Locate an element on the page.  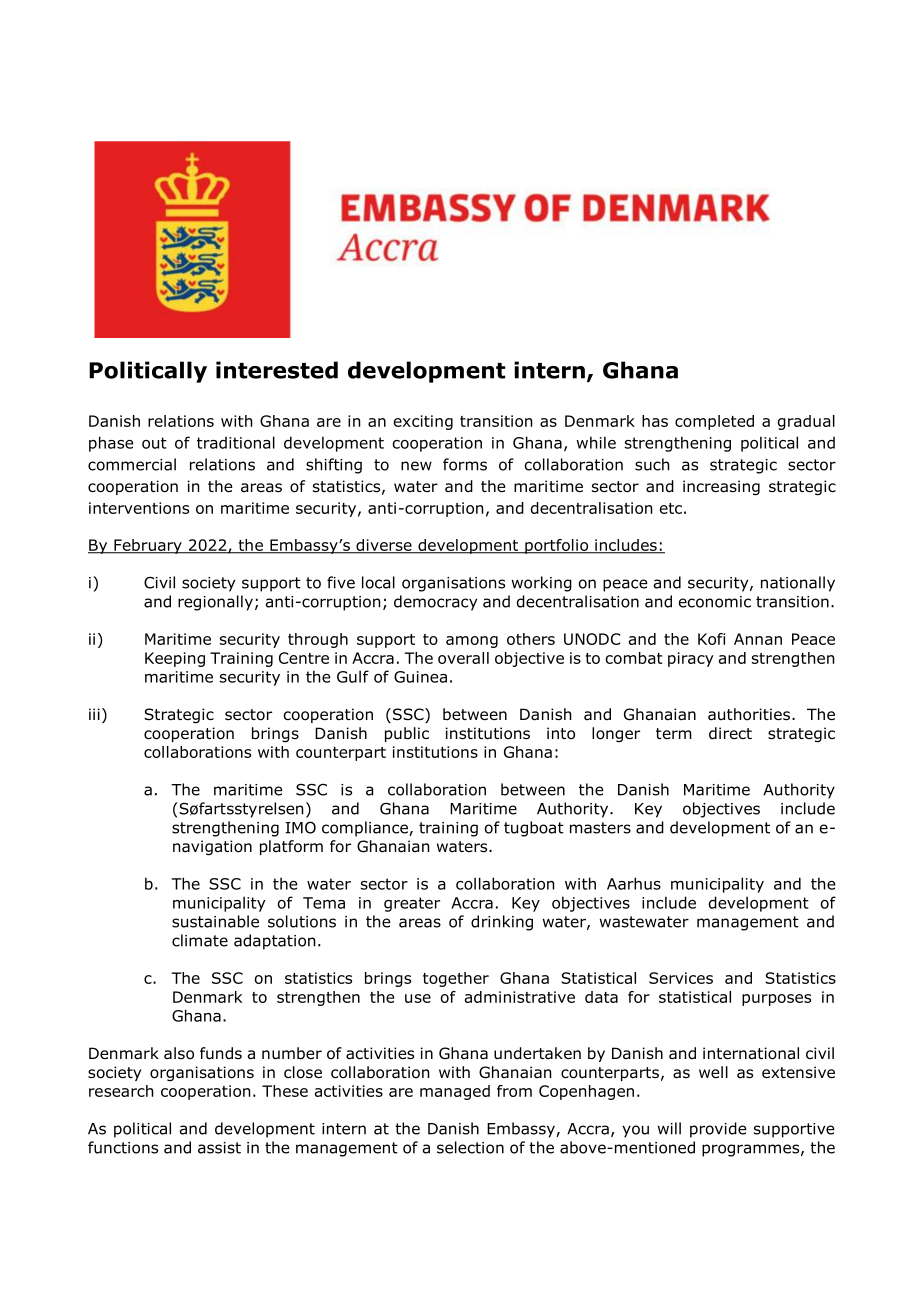
democracy is located at coordinates (435, 603).
